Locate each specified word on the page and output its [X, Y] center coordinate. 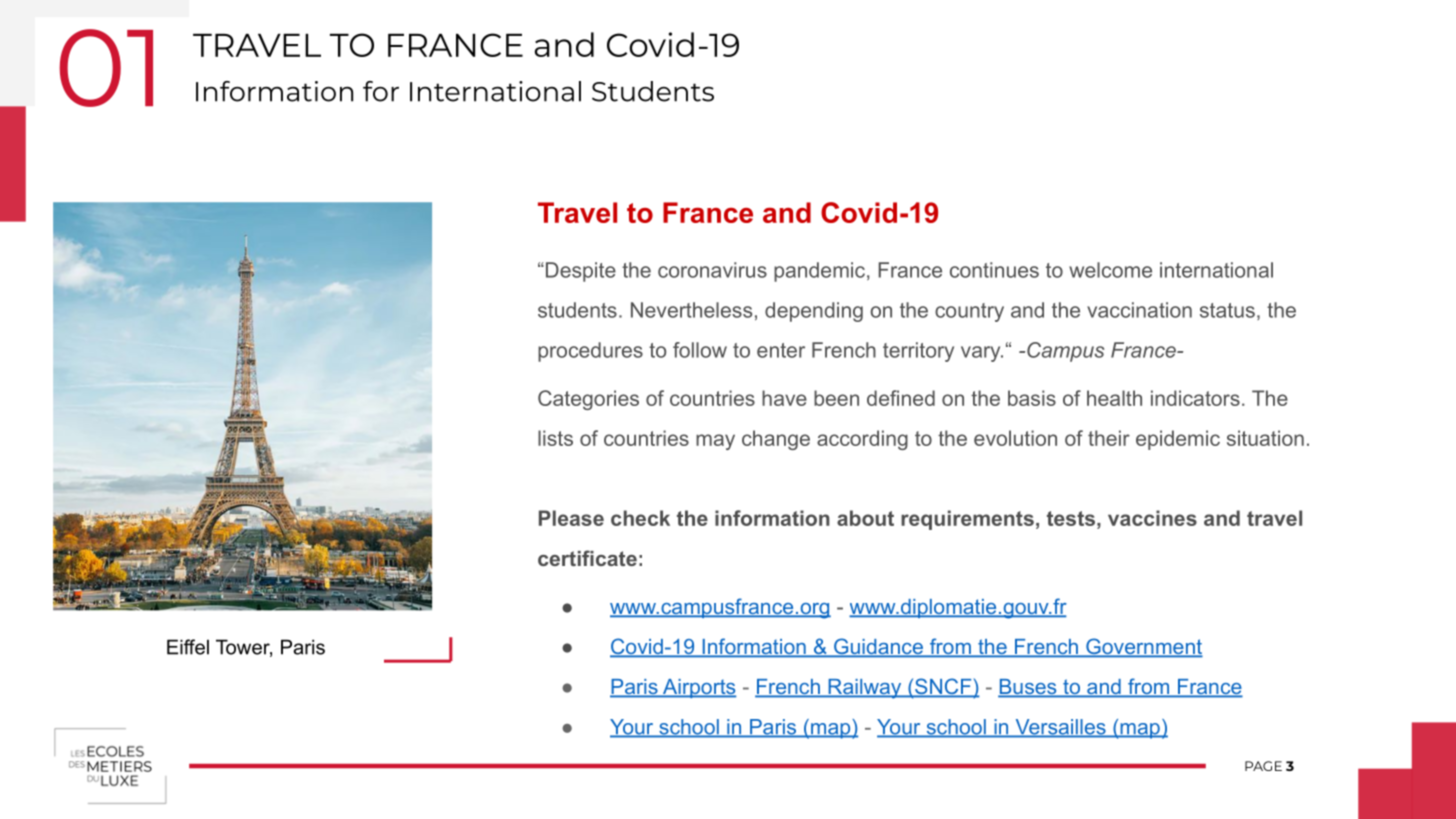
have [784, 398]
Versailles [1060, 728]
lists [555, 438]
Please [571, 518]
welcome [1110, 270]
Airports [698, 688]
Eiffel [188, 647]
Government [1143, 647]
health [1114, 398]
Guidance [878, 647]
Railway [865, 689]
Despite [579, 272]
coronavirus [712, 270]
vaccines [1152, 518]
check [640, 518]
